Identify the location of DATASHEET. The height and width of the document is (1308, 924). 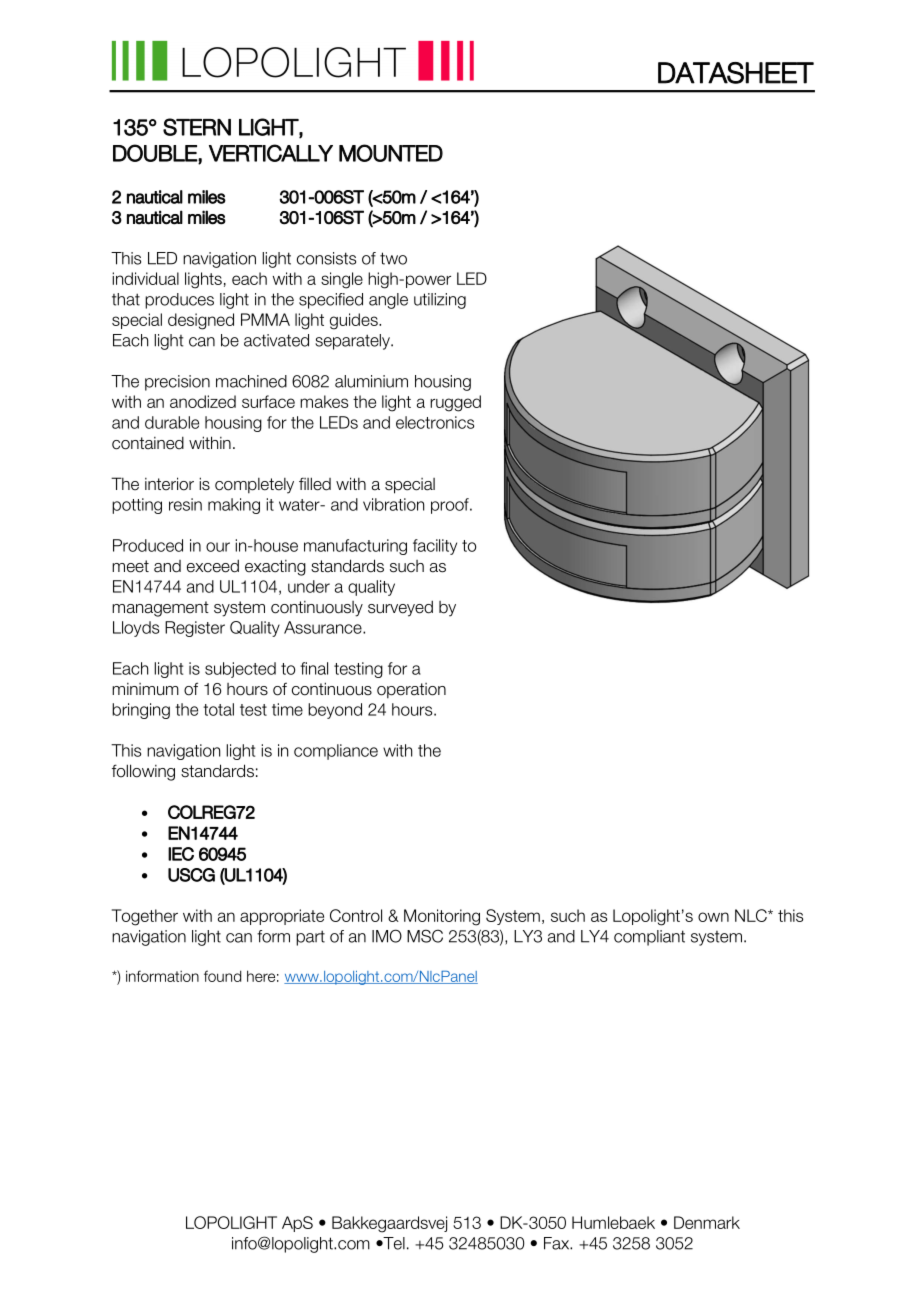
(736, 73).
